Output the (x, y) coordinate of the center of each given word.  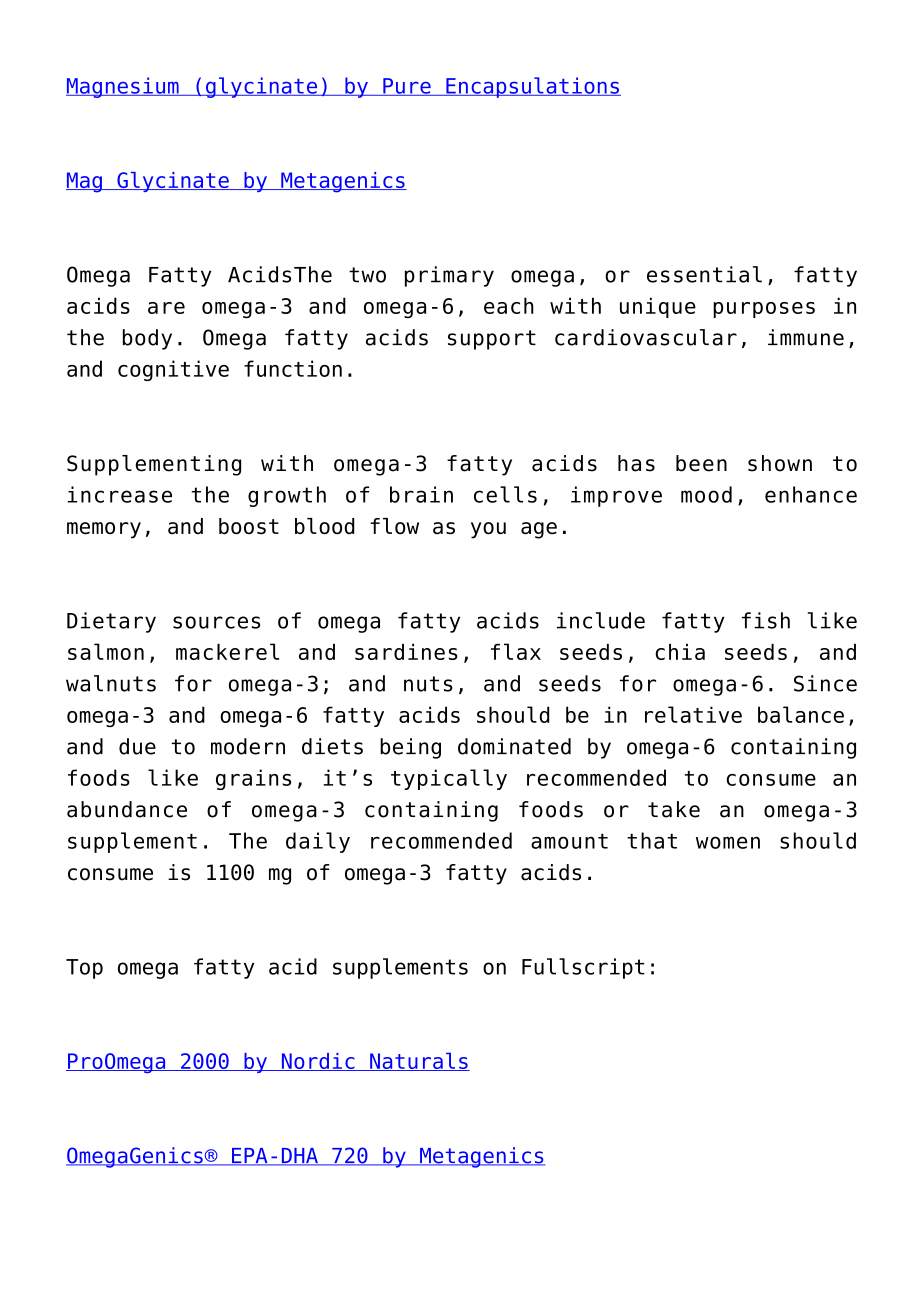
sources (216, 622)
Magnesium (123, 87)
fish (766, 620)
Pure (407, 87)
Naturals (419, 1061)
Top (84, 969)
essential (704, 274)
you (488, 530)
